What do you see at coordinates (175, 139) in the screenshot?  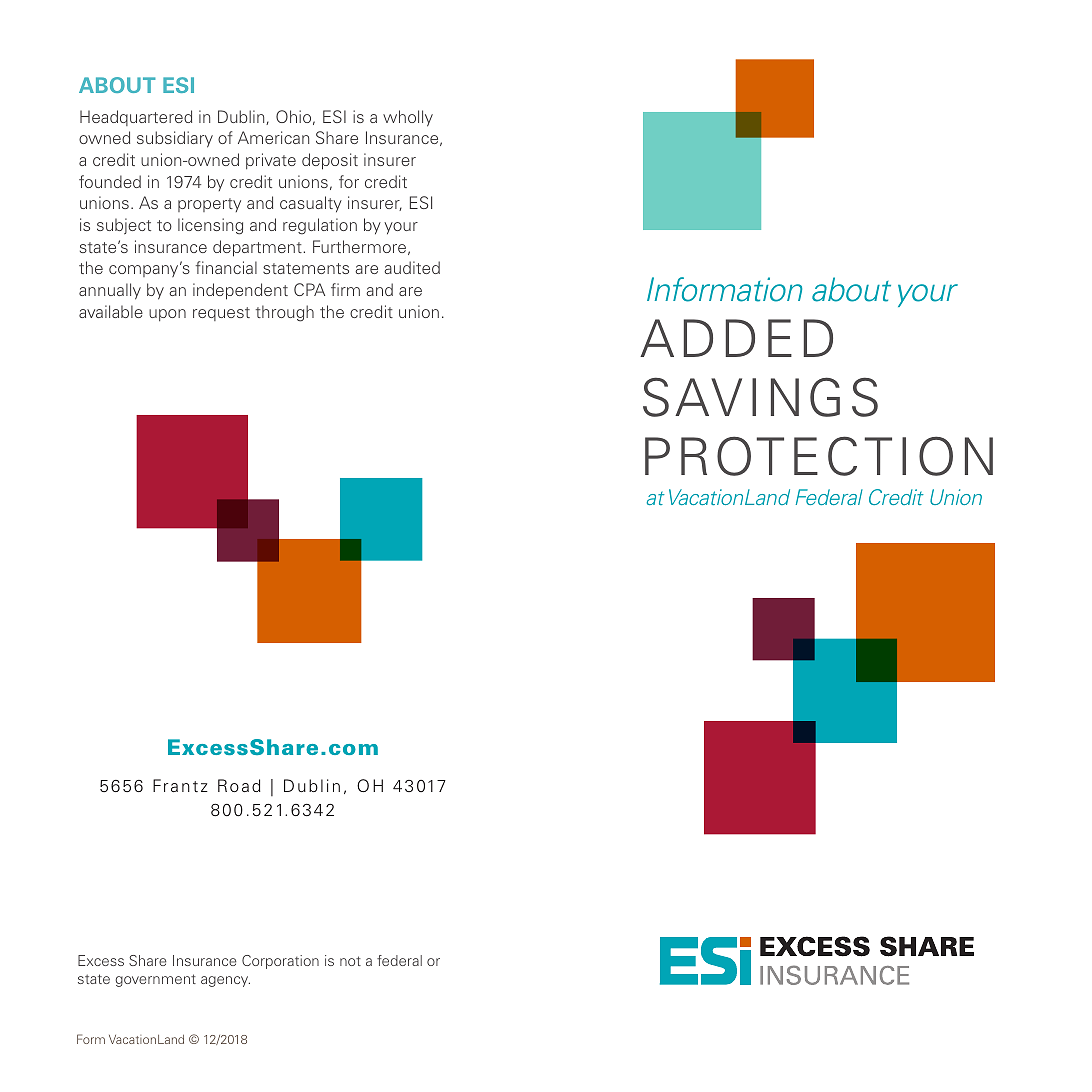 I see `subsidiary` at bounding box center [175, 139].
